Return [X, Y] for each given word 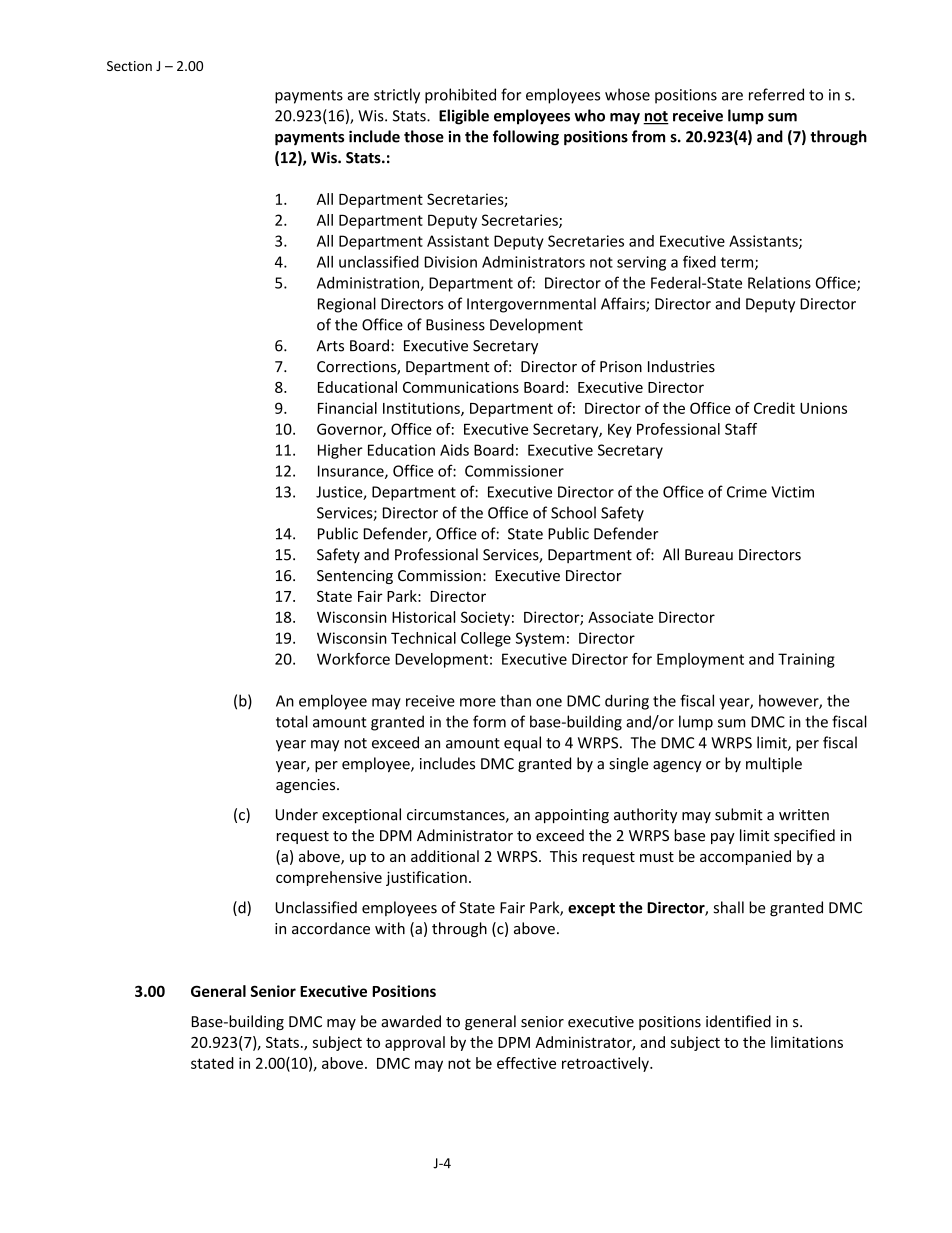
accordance [331, 928]
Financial [347, 408]
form [489, 721]
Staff [741, 429]
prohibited [460, 96]
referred [776, 94]
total [291, 721]
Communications [461, 387]
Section [129, 66]
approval [415, 1043]
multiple [774, 764]
